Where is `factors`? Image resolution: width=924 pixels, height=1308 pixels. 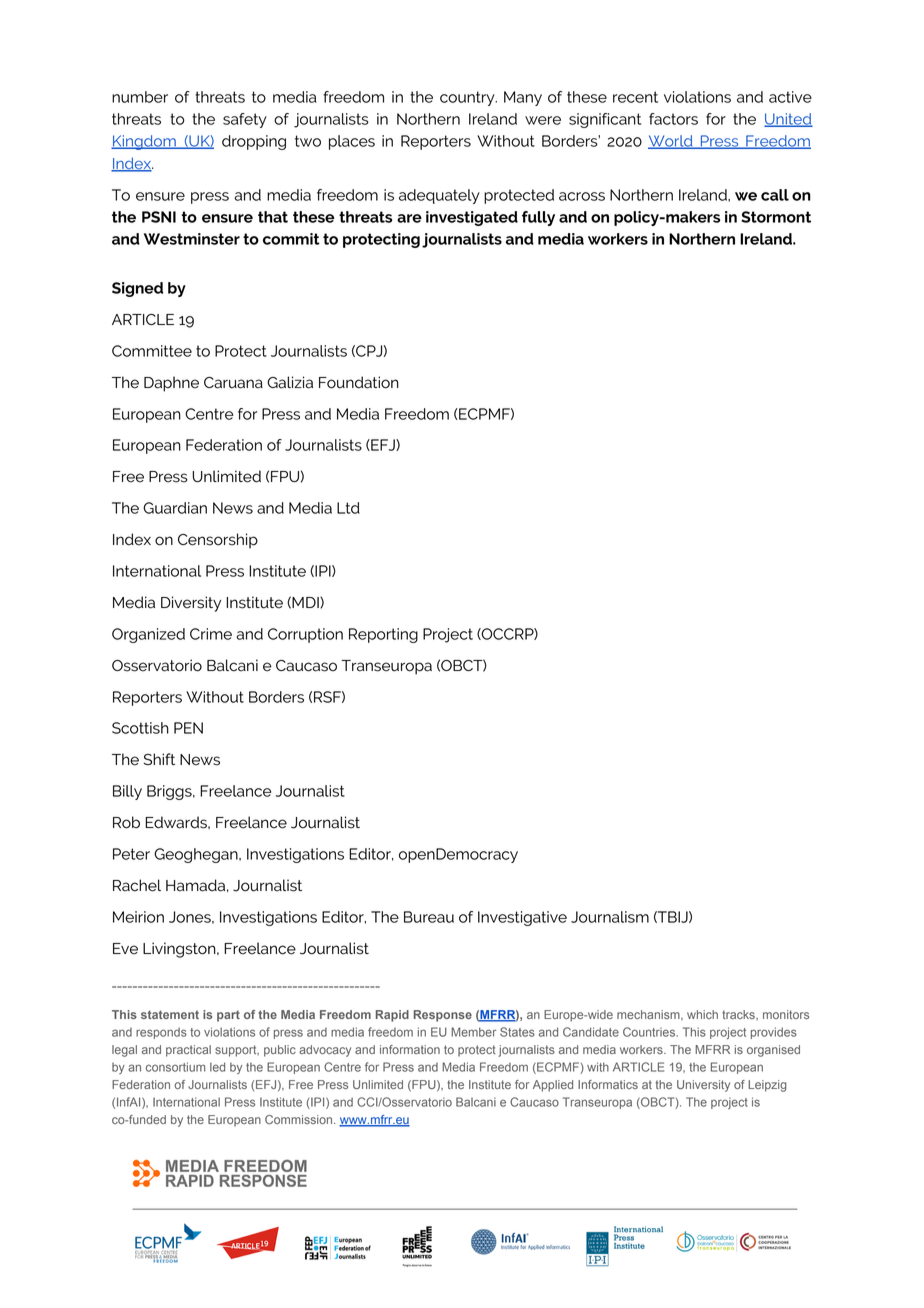 factors is located at coordinates (673, 119).
